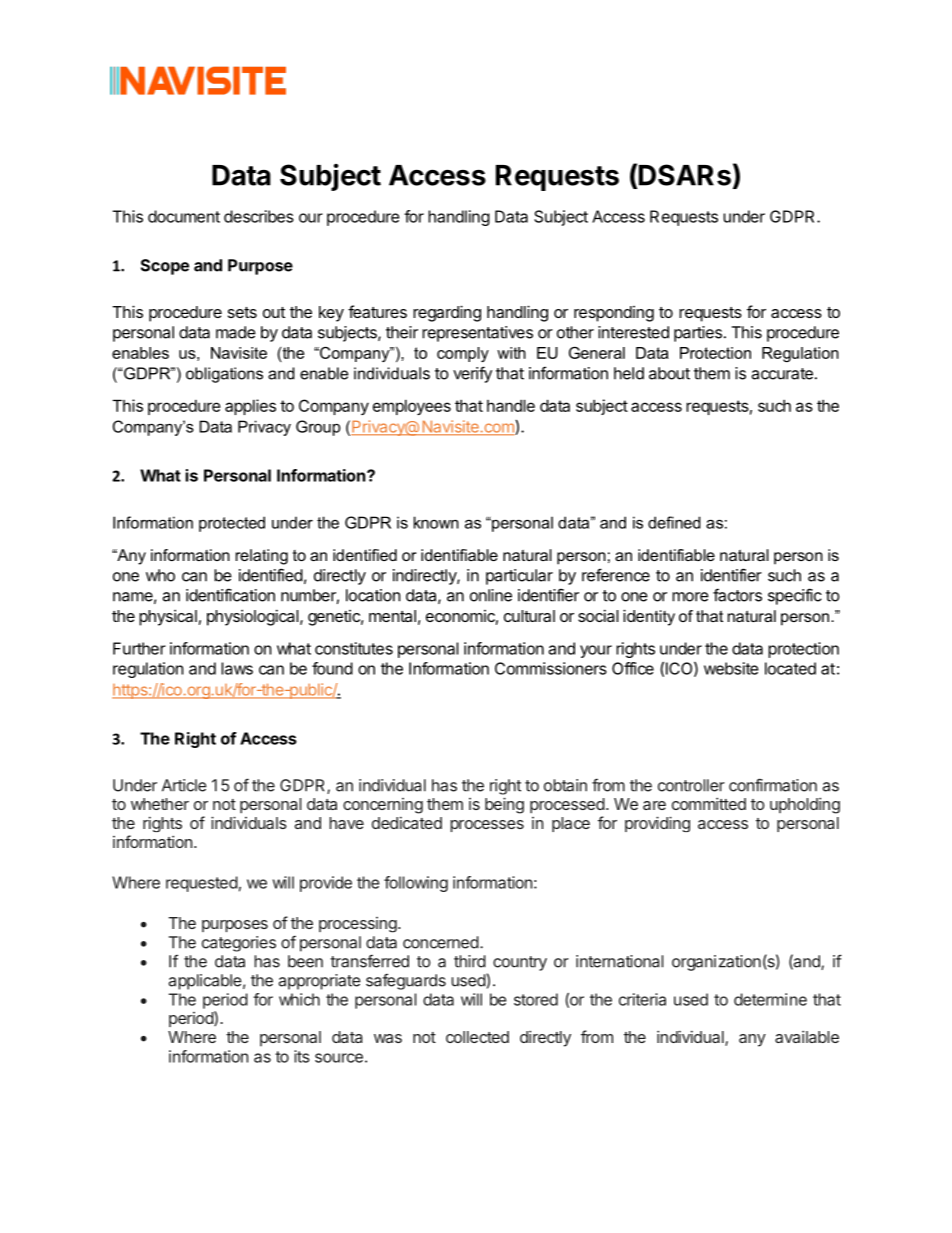  What do you see at coordinates (237, 668) in the screenshot?
I see `laws` at bounding box center [237, 668].
